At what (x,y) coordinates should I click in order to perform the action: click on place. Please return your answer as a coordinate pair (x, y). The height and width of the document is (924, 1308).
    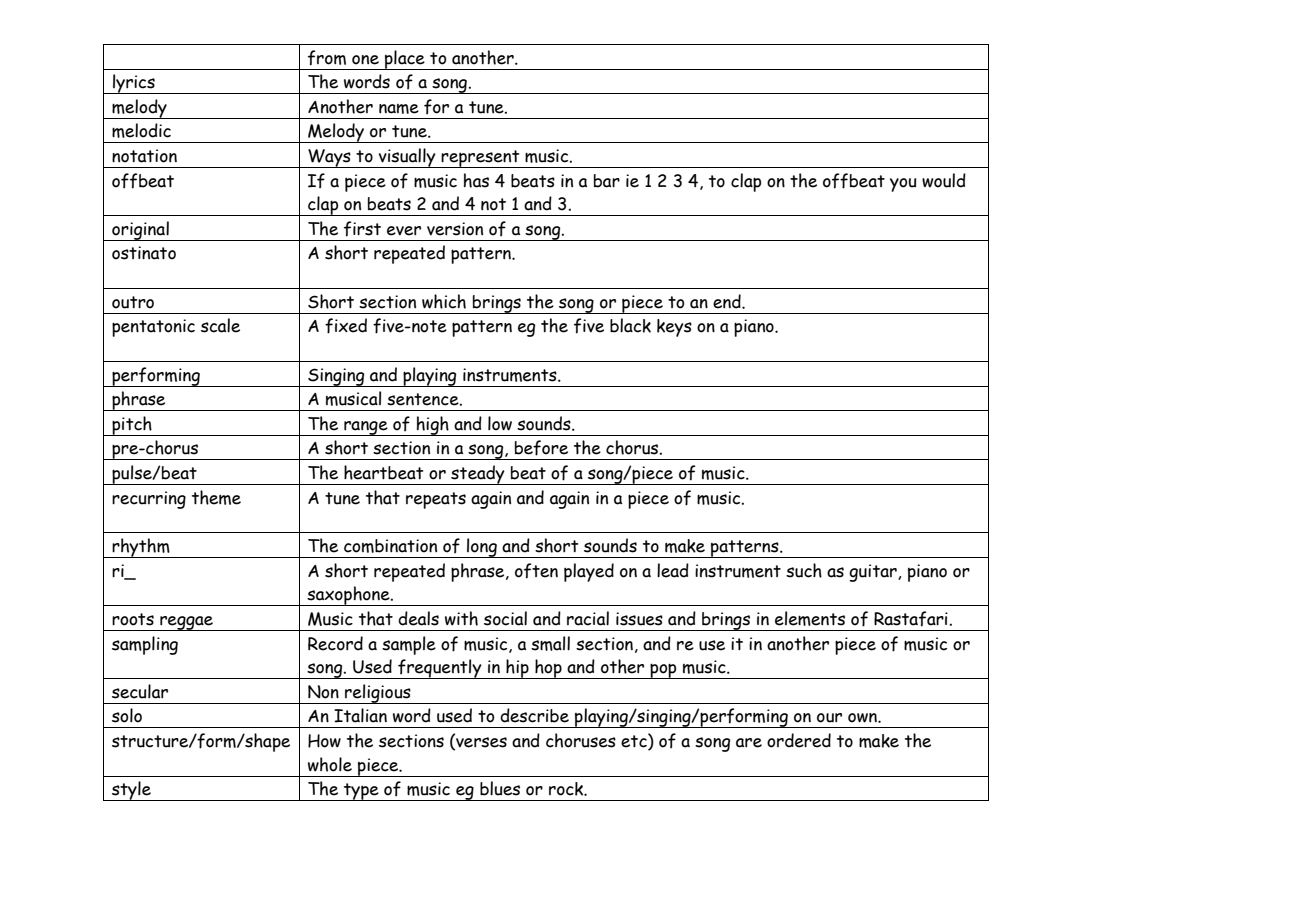
    Looking at the image, I should click on (405, 60).
